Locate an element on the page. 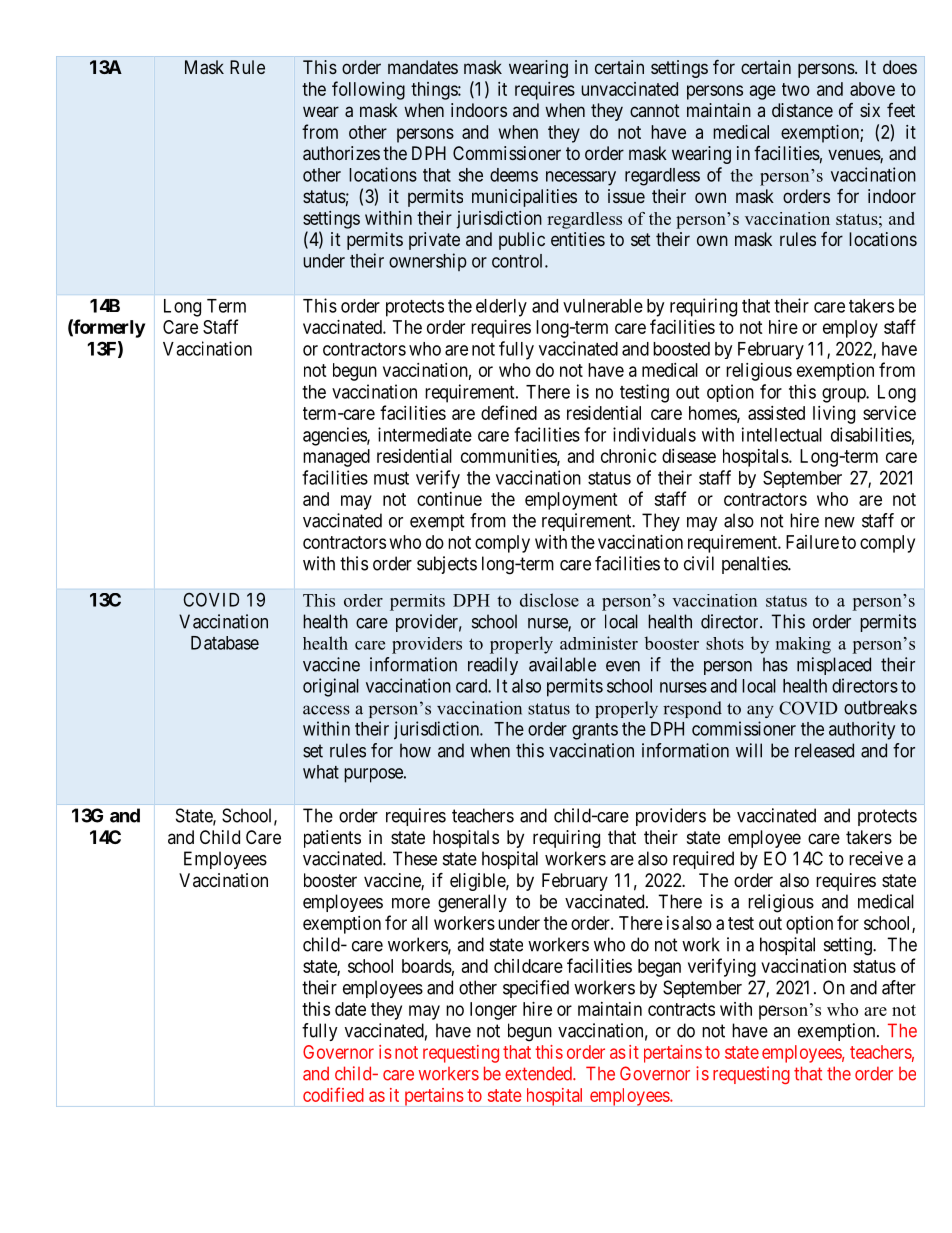  codified is located at coordinates (333, 1094).
